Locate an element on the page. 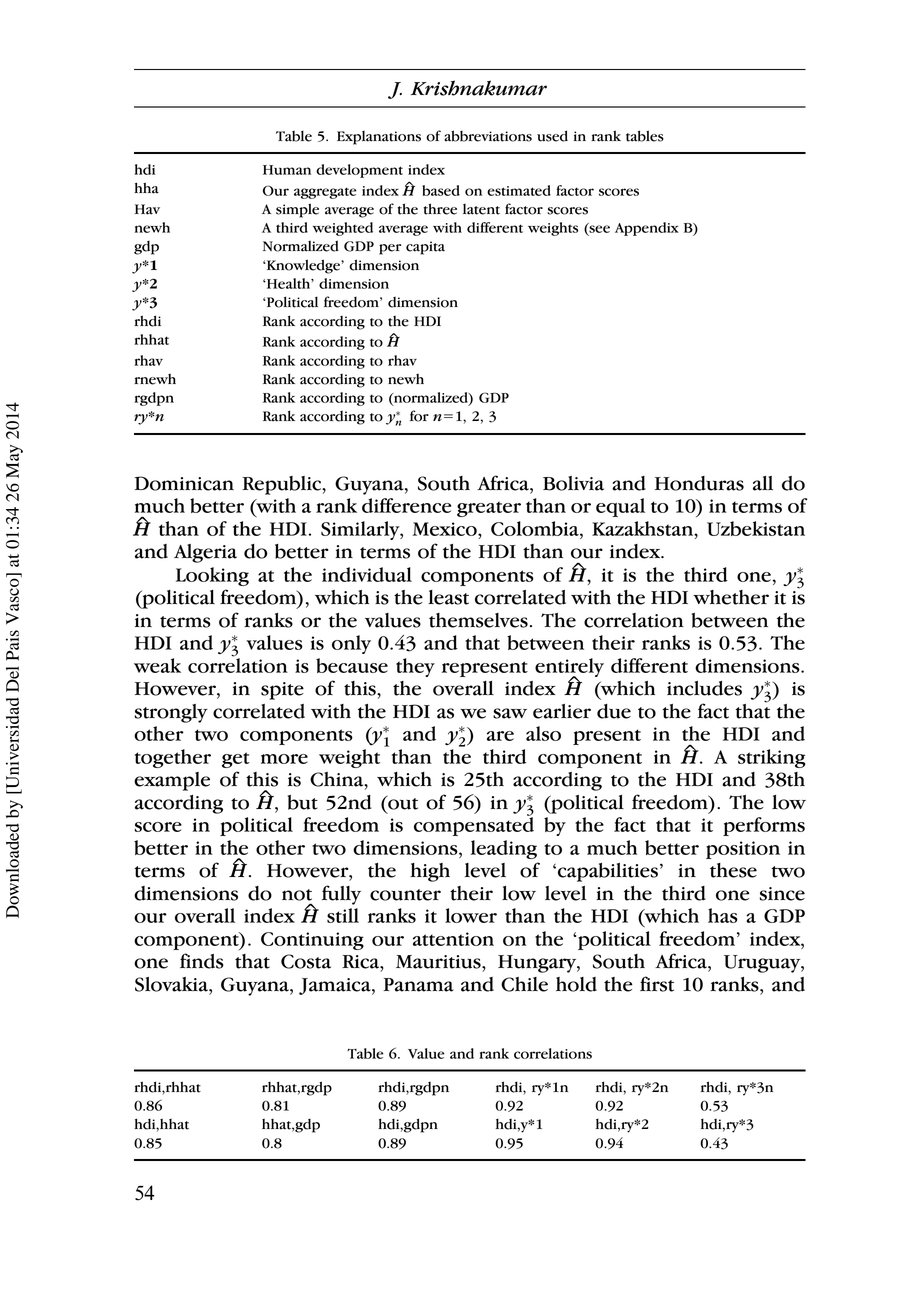 This image has height=1316, width=923. Dominican is located at coordinates (184, 483).
